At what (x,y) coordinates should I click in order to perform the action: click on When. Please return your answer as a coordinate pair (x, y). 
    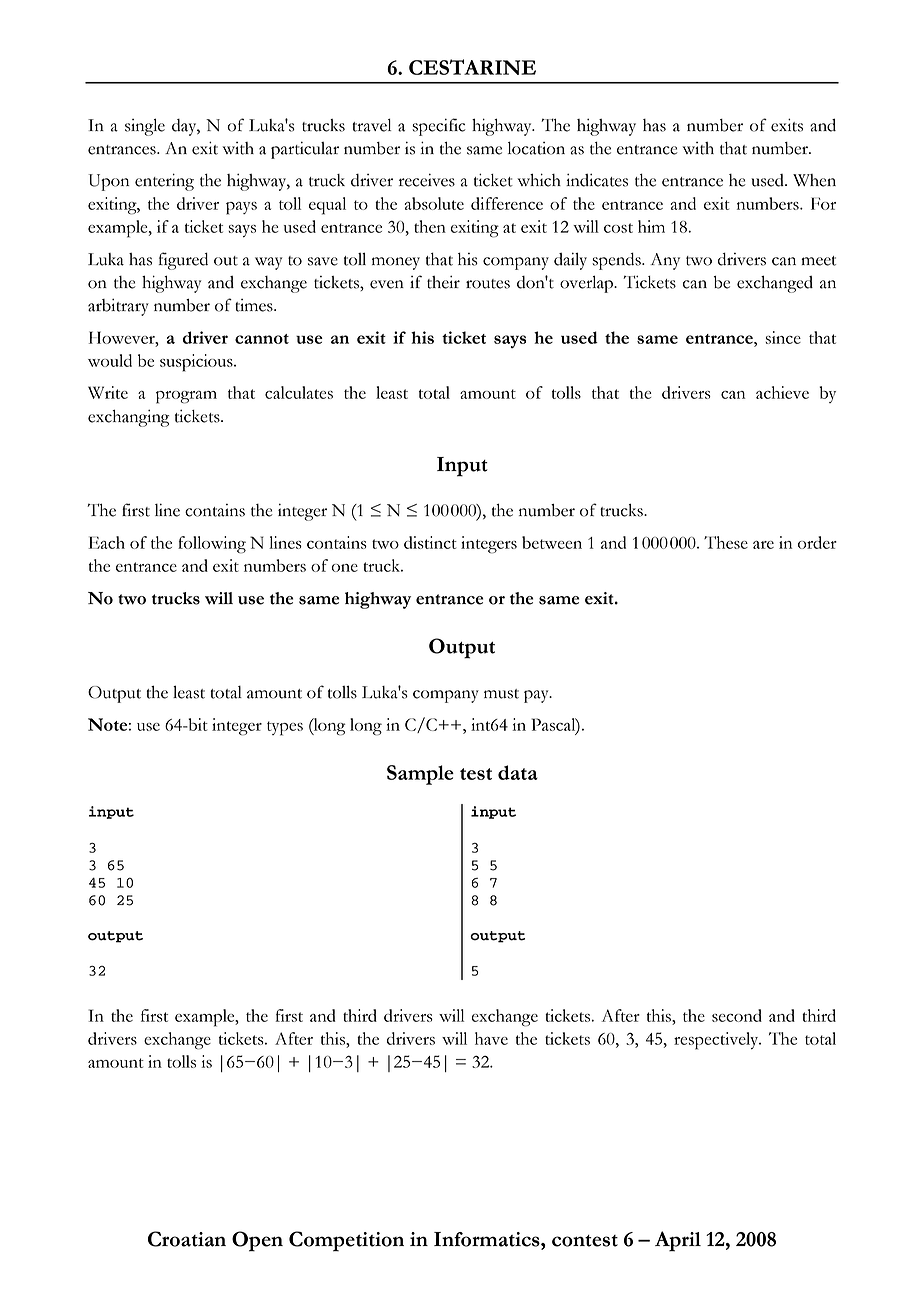
    Looking at the image, I should click on (814, 180).
